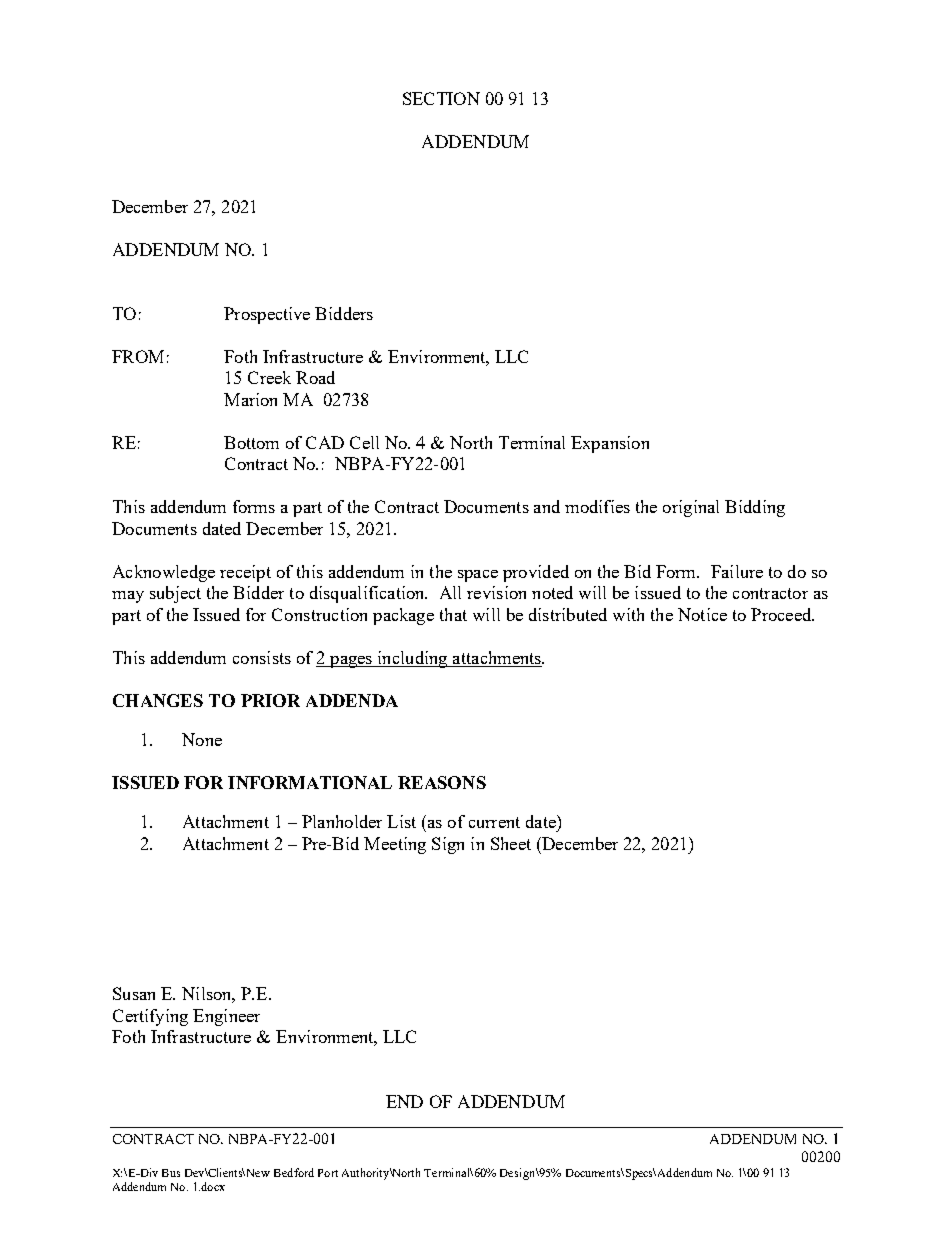  Describe the element at coordinates (328, 1173) in the screenshot. I see `Port` at that location.
